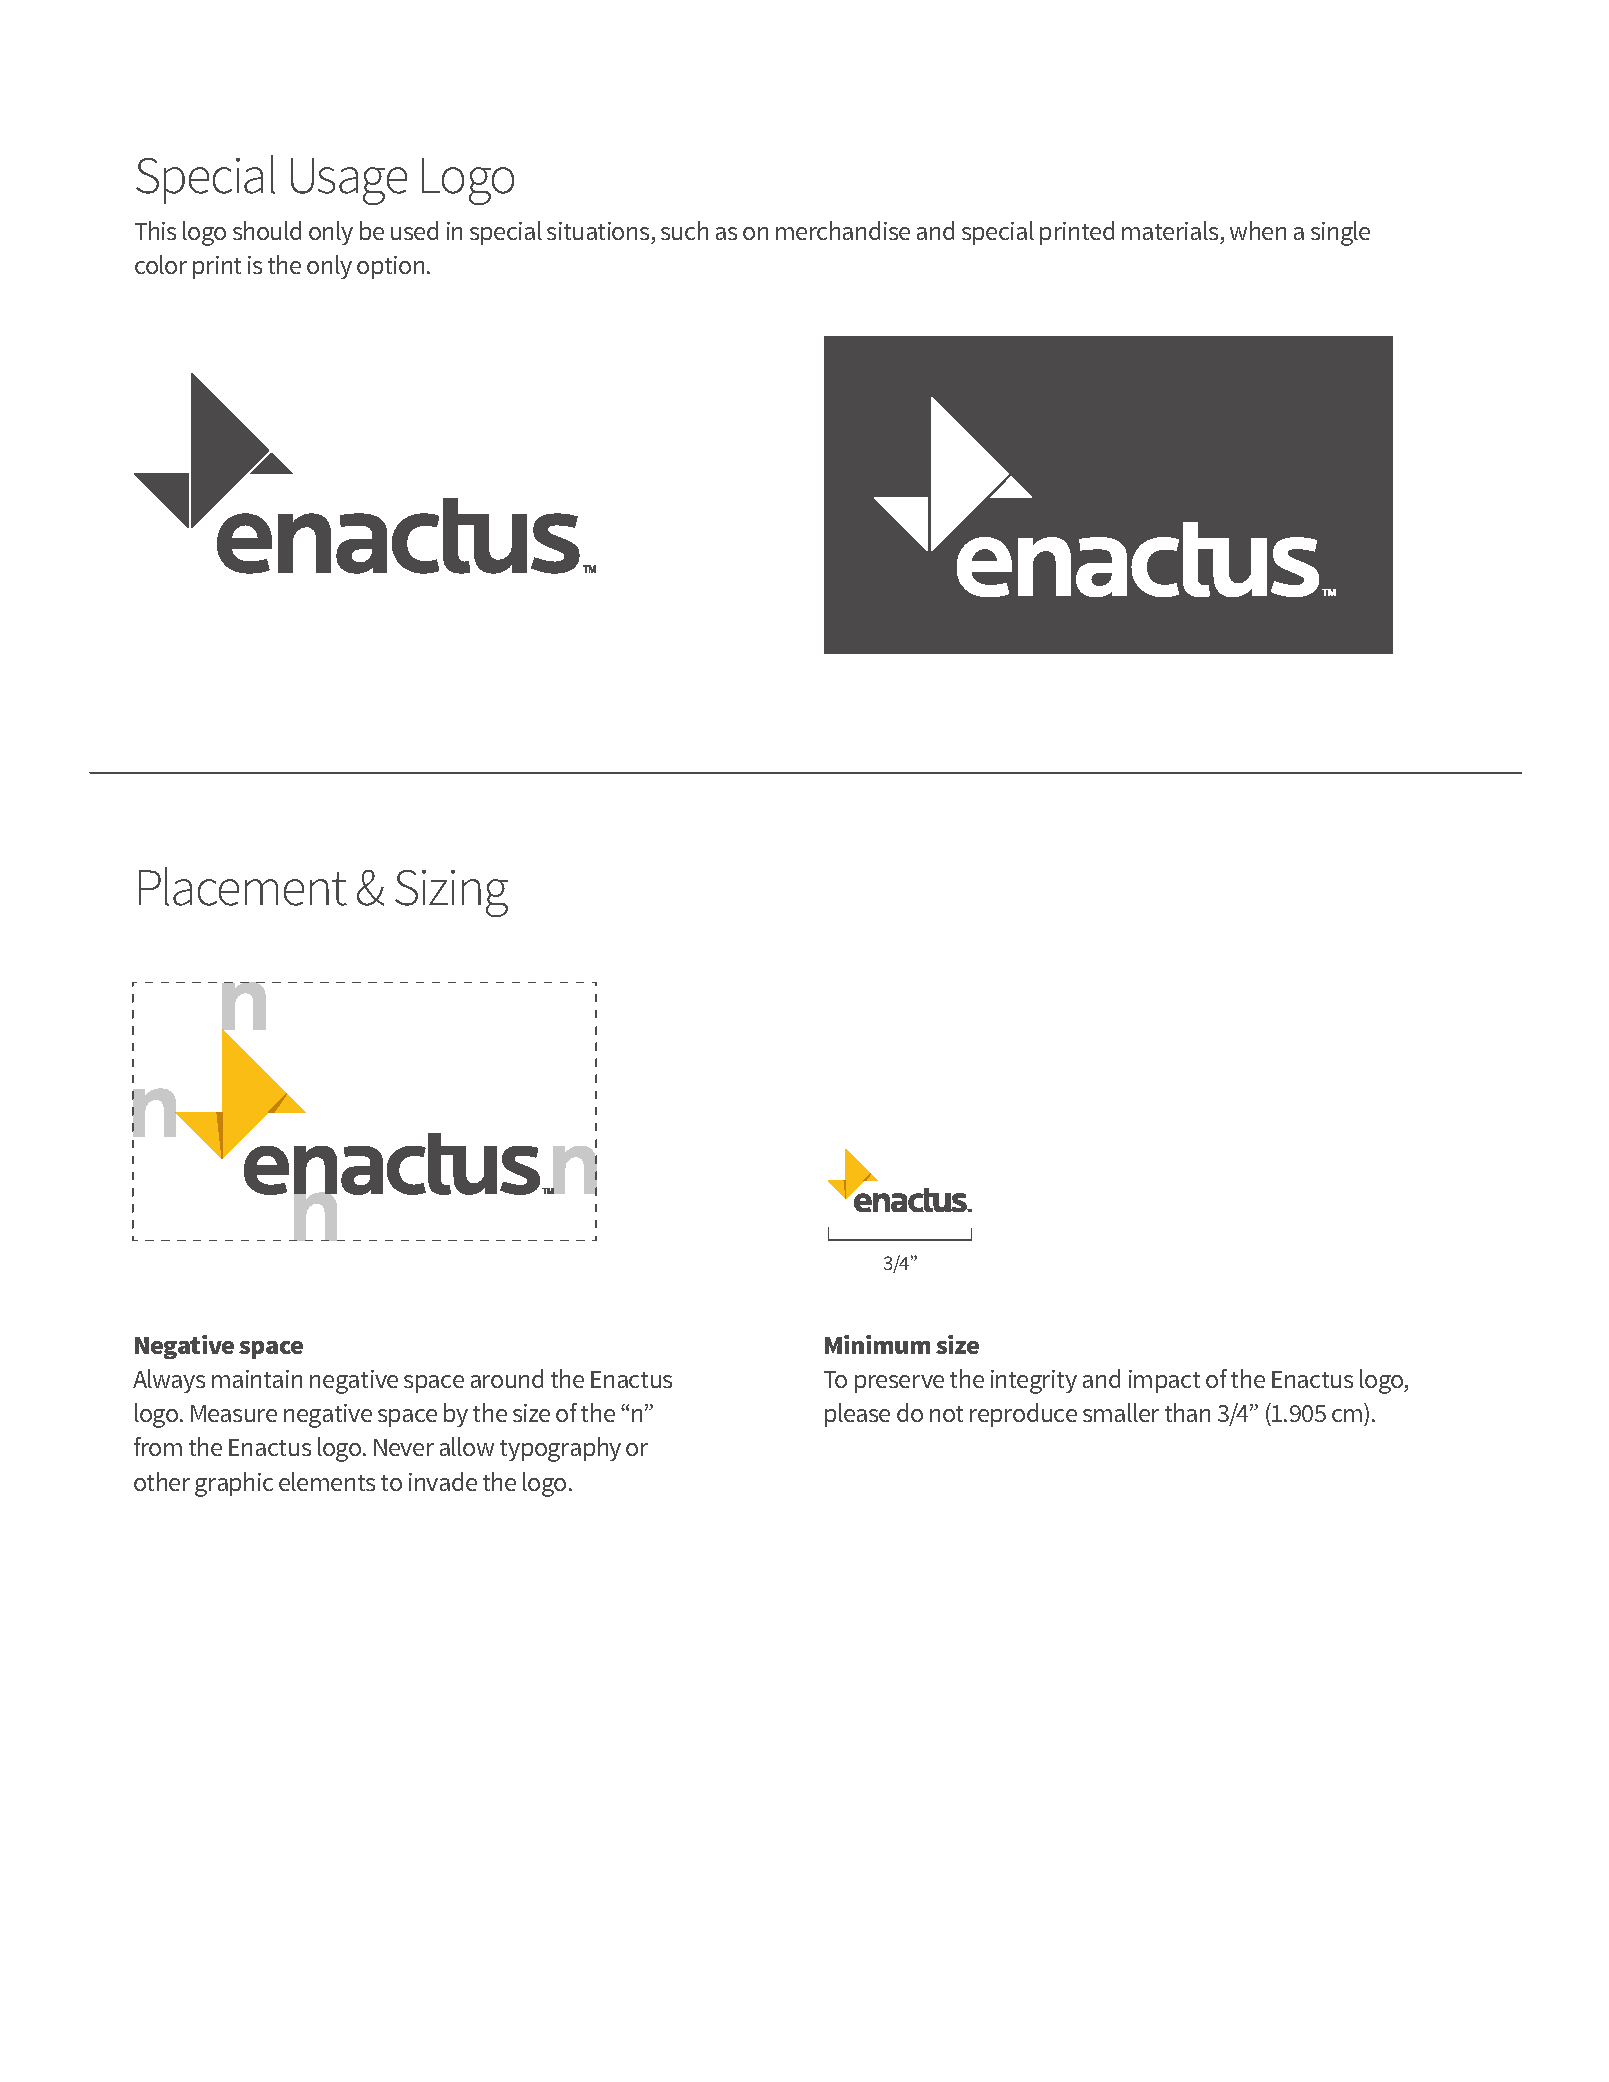  What do you see at coordinates (1171, 232) in the image?
I see `materials` at bounding box center [1171, 232].
